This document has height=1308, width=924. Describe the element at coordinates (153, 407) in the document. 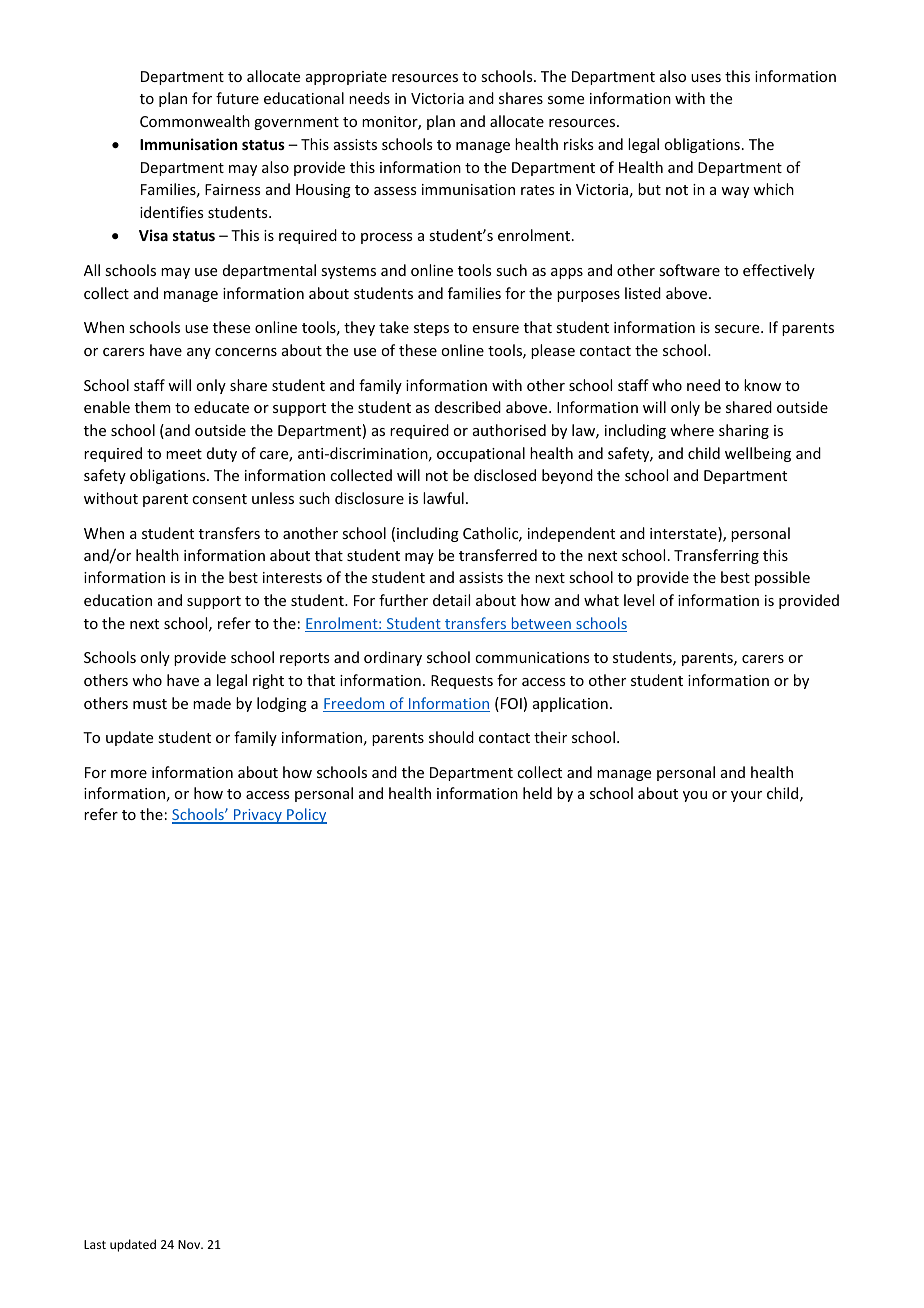

I see `them` at that location.
